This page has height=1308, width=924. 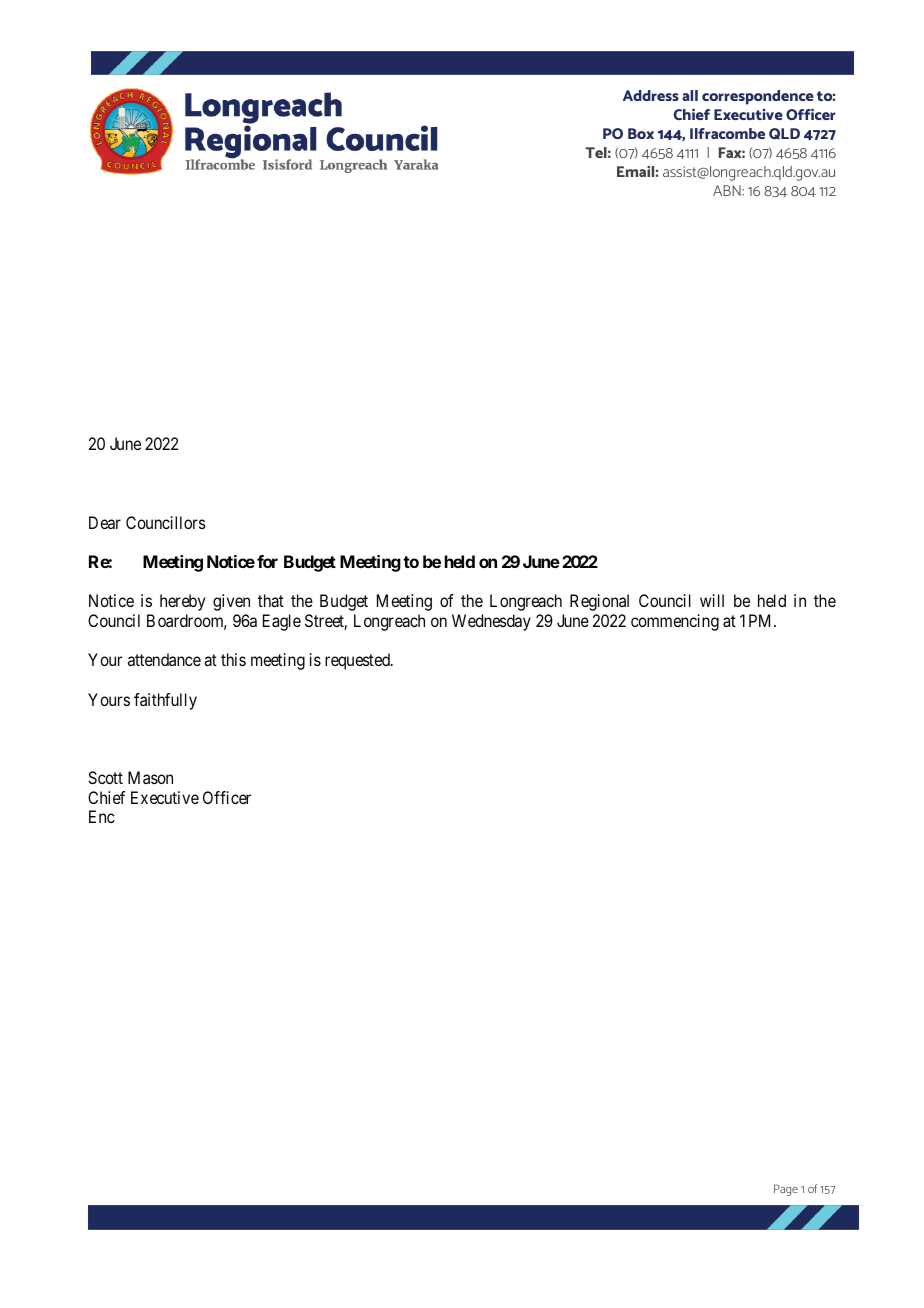 I want to click on Scott, so click(x=105, y=777).
